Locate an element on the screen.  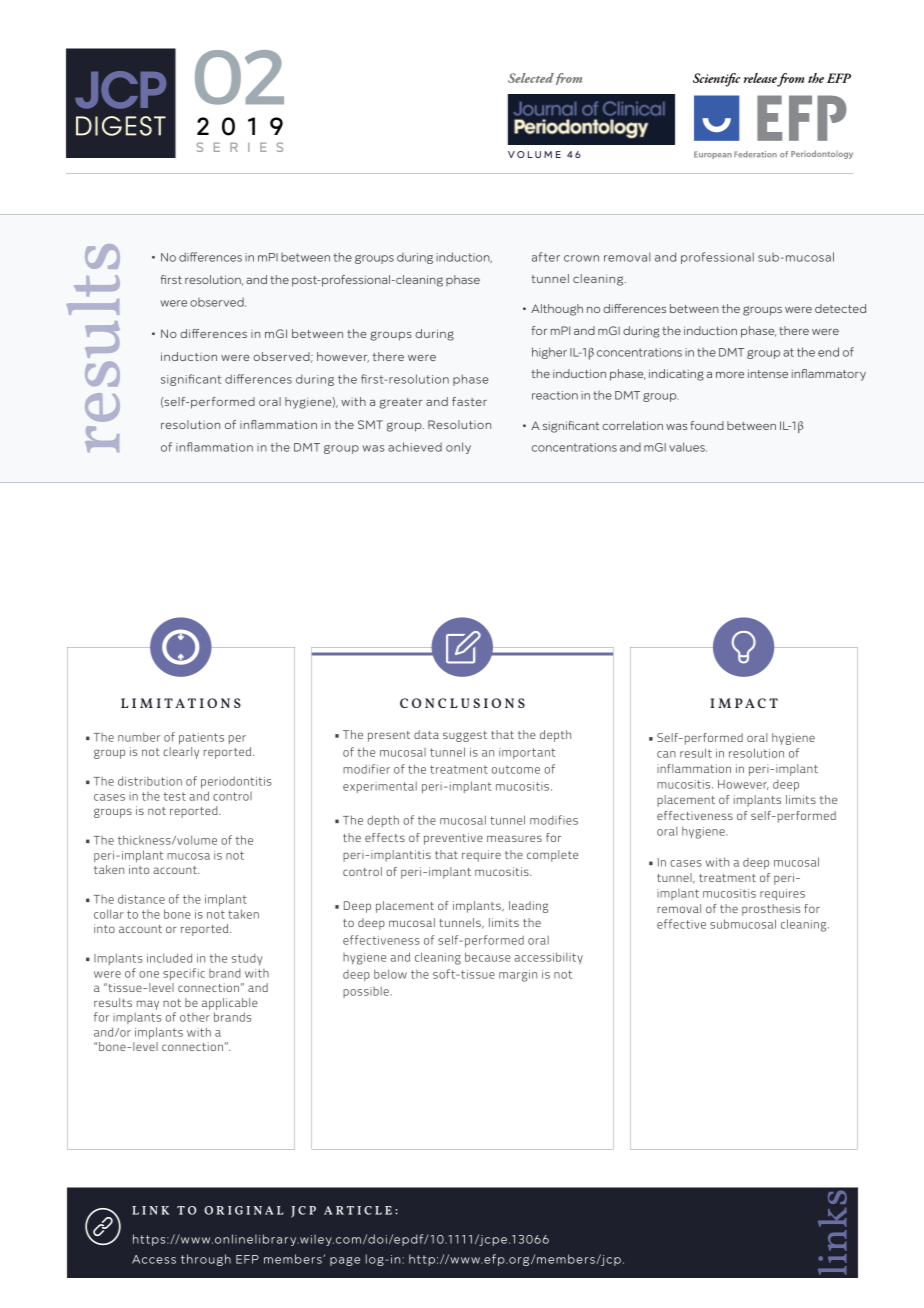
through is located at coordinates (206, 1260).
